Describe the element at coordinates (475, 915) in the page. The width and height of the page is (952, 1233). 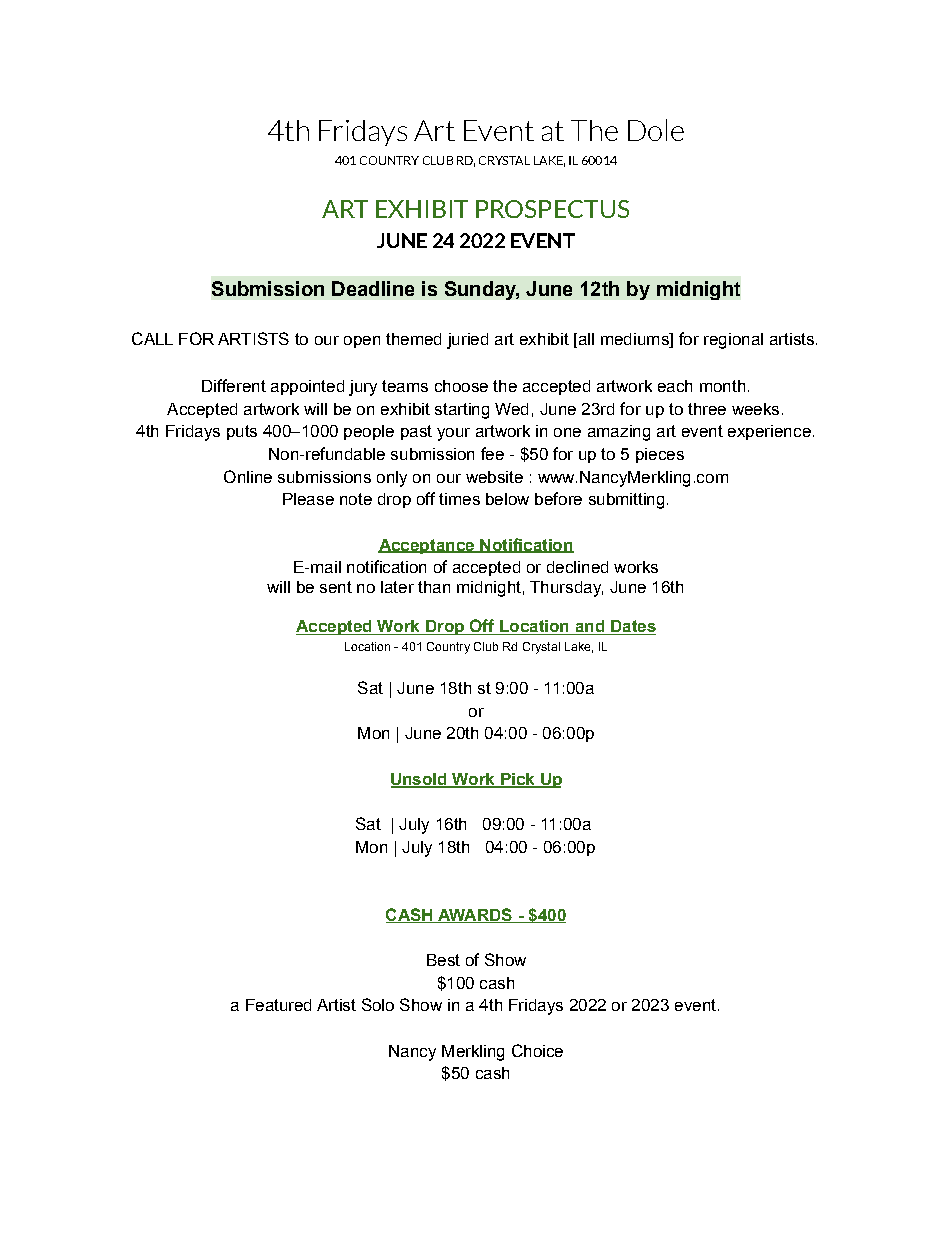
I see `AWARDS` at that location.
